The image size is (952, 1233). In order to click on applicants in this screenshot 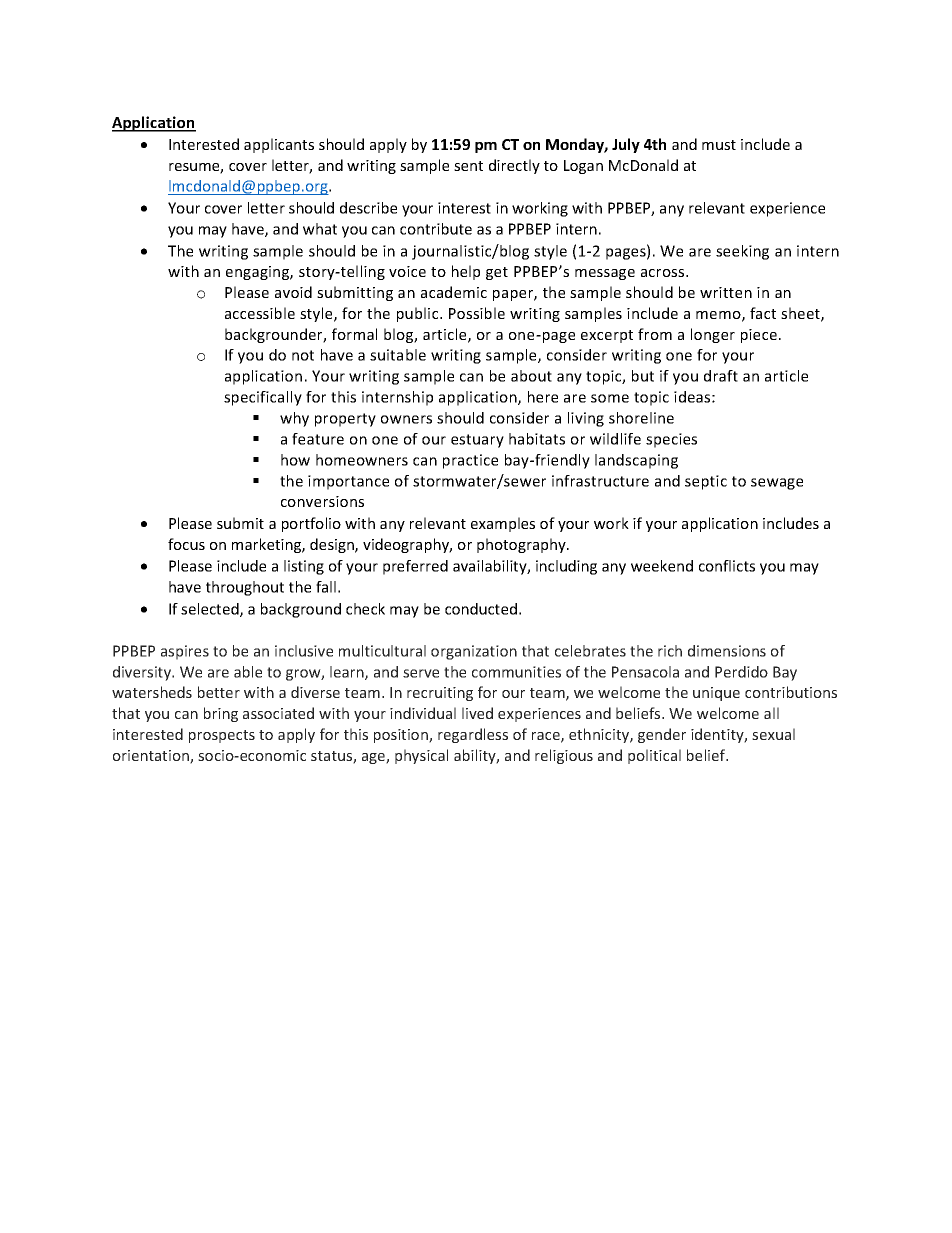, I will do `click(279, 145)`.
